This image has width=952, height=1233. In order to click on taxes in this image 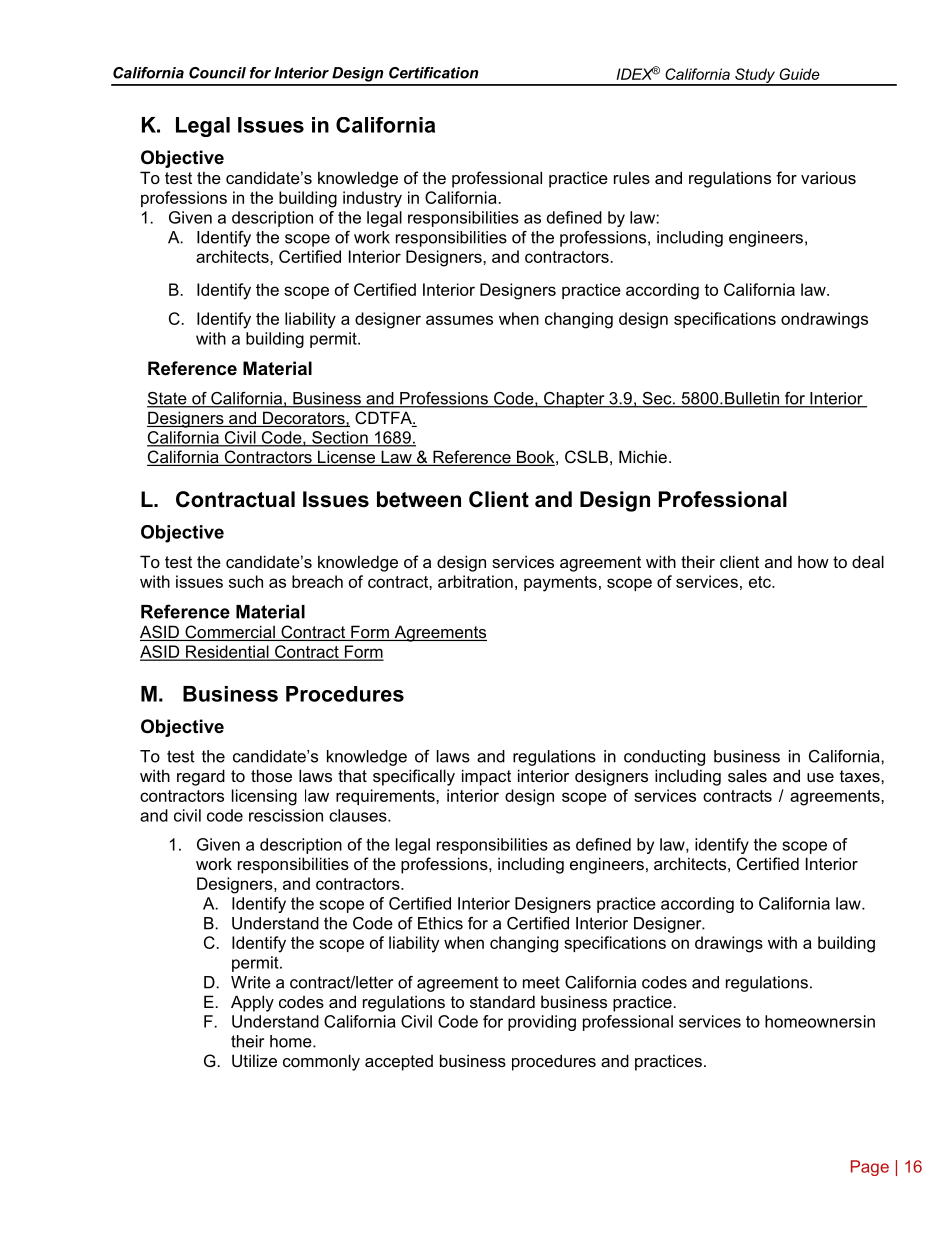, I will do `click(861, 776)`.
